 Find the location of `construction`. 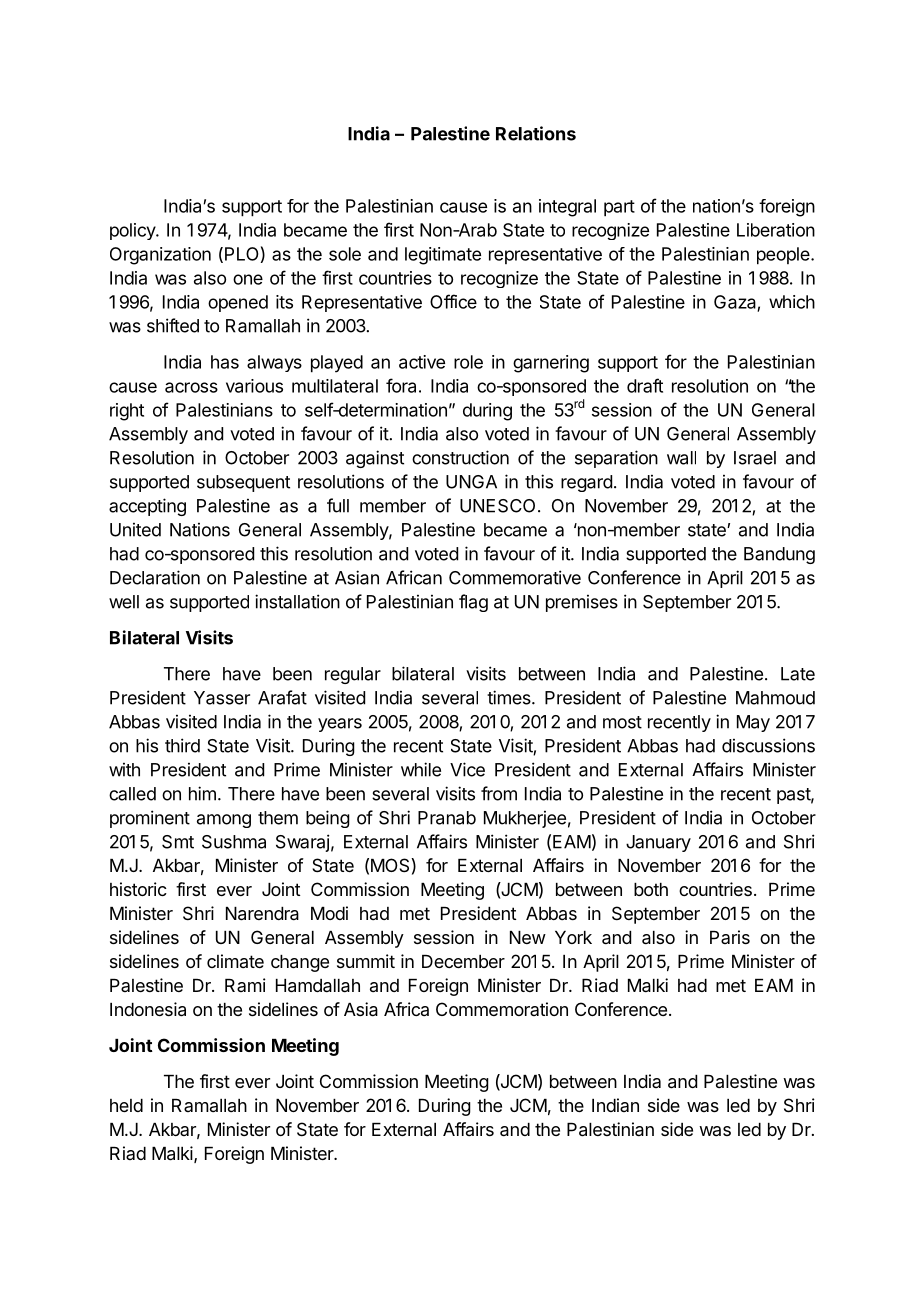

construction is located at coordinates (460, 457).
